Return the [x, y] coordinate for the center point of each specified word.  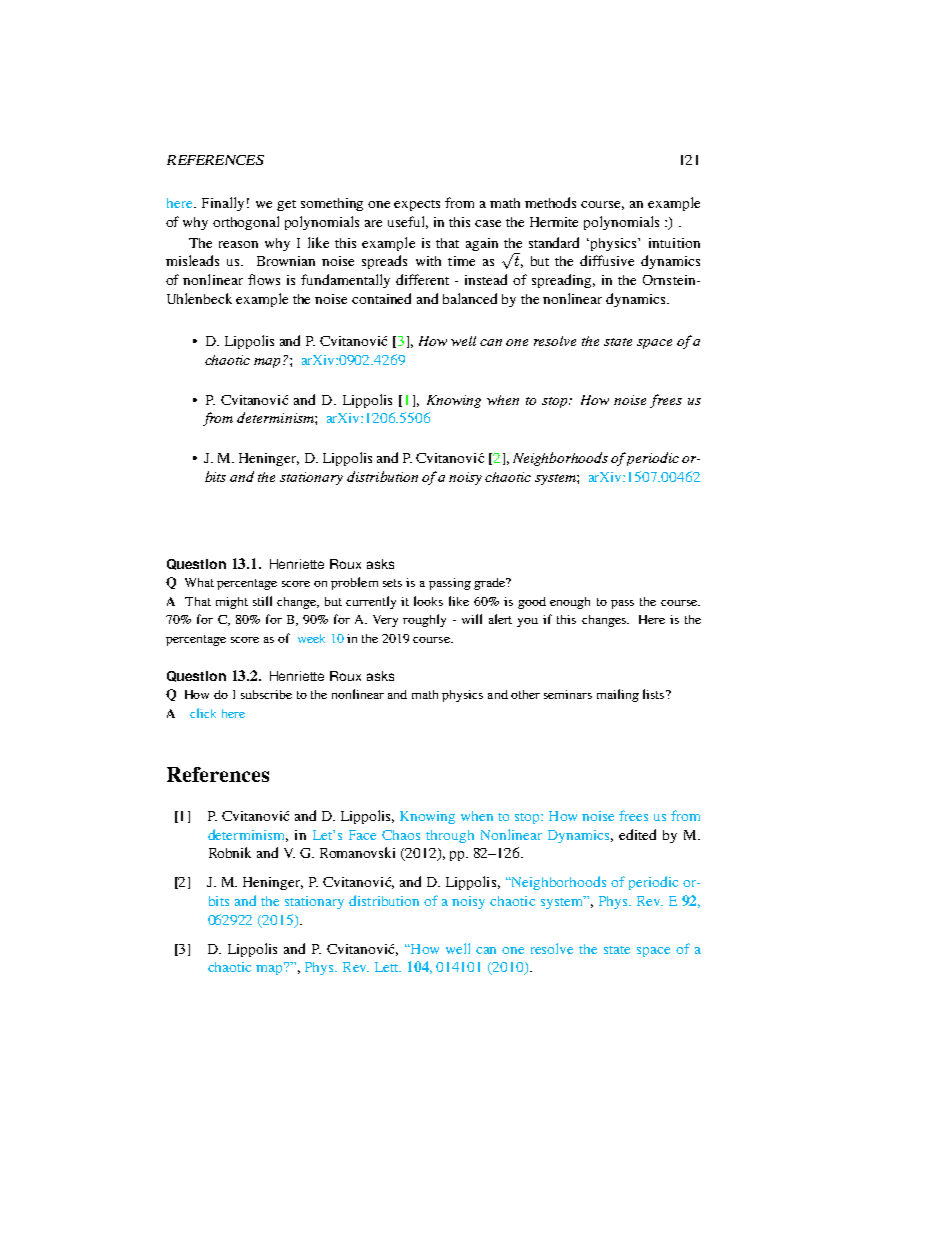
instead [486, 279]
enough [570, 603]
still [262, 601]
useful [408, 222]
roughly [424, 620]
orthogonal [246, 223]
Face [362, 835]
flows [264, 279]
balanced [470, 298]
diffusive [607, 260]
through [450, 836]
